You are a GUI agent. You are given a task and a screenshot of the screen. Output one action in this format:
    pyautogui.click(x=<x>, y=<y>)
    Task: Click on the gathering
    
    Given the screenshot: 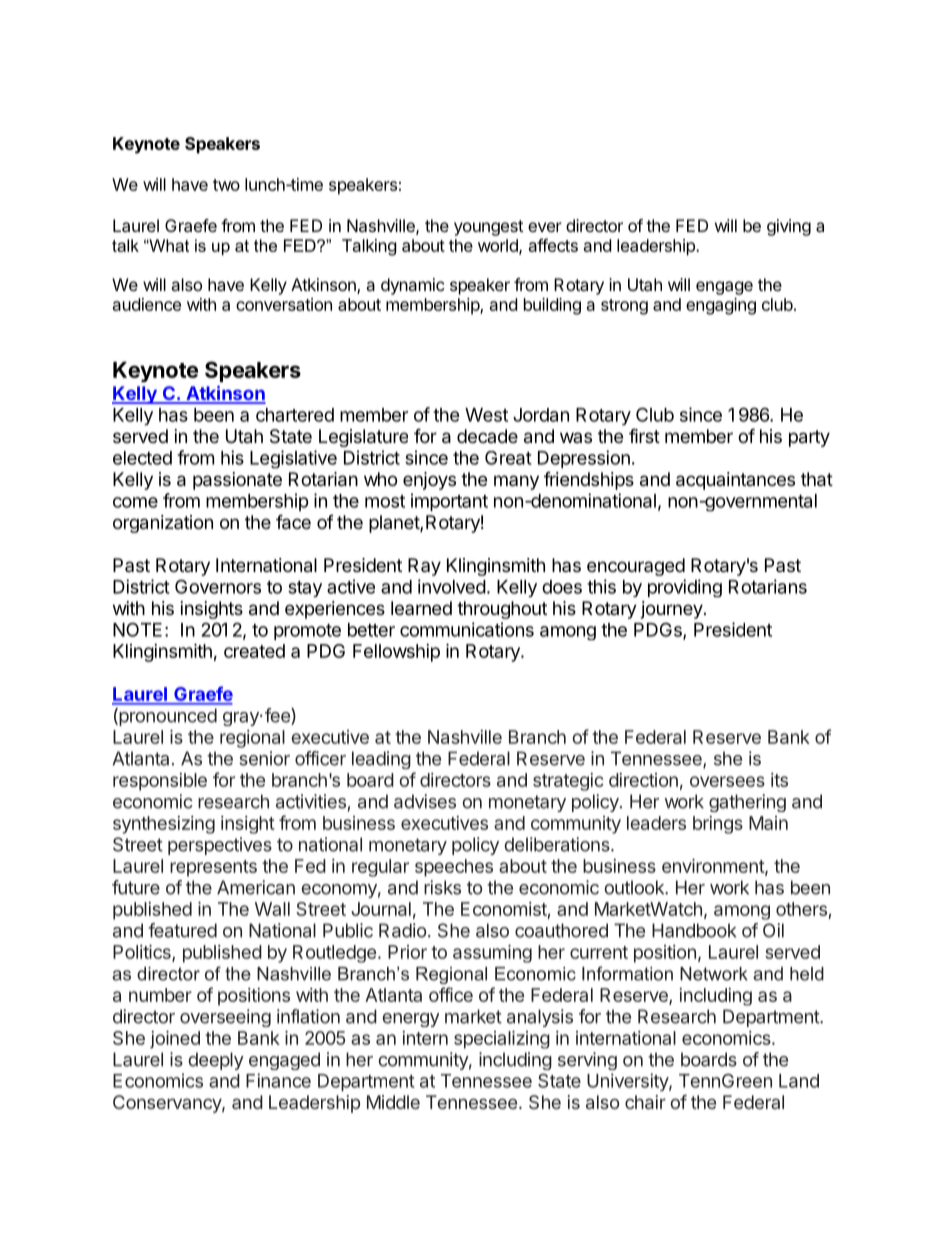 What is the action you would take?
    pyautogui.click(x=747, y=803)
